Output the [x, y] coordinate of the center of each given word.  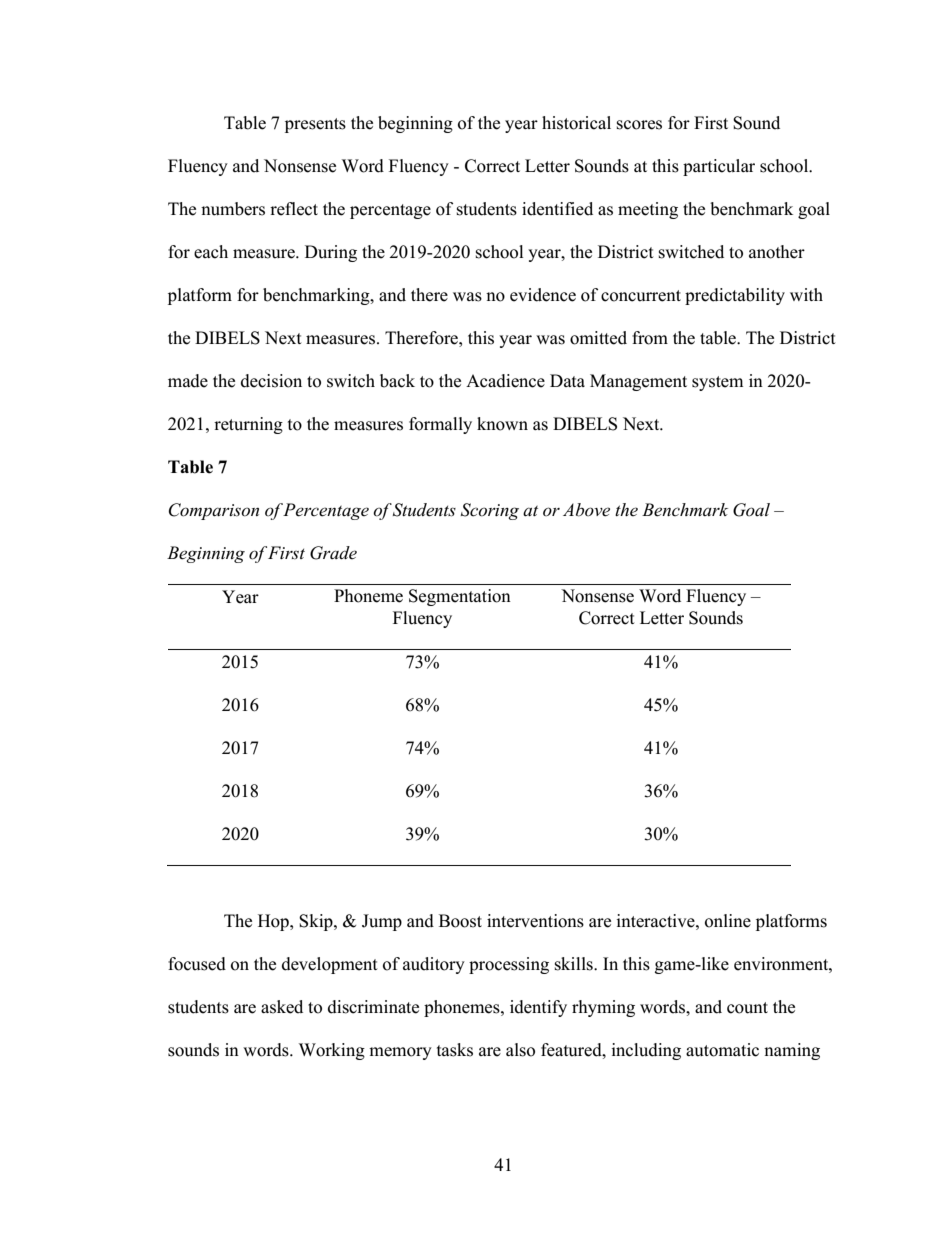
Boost [460, 921]
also [520, 1050]
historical [576, 123]
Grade [333, 553]
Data [567, 380]
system [717, 383]
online [728, 921]
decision [271, 381]
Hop [274, 922]
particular [719, 167]
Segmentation [460, 597]
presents [315, 125]
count [747, 1008]
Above [586, 510]
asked [282, 1007]
